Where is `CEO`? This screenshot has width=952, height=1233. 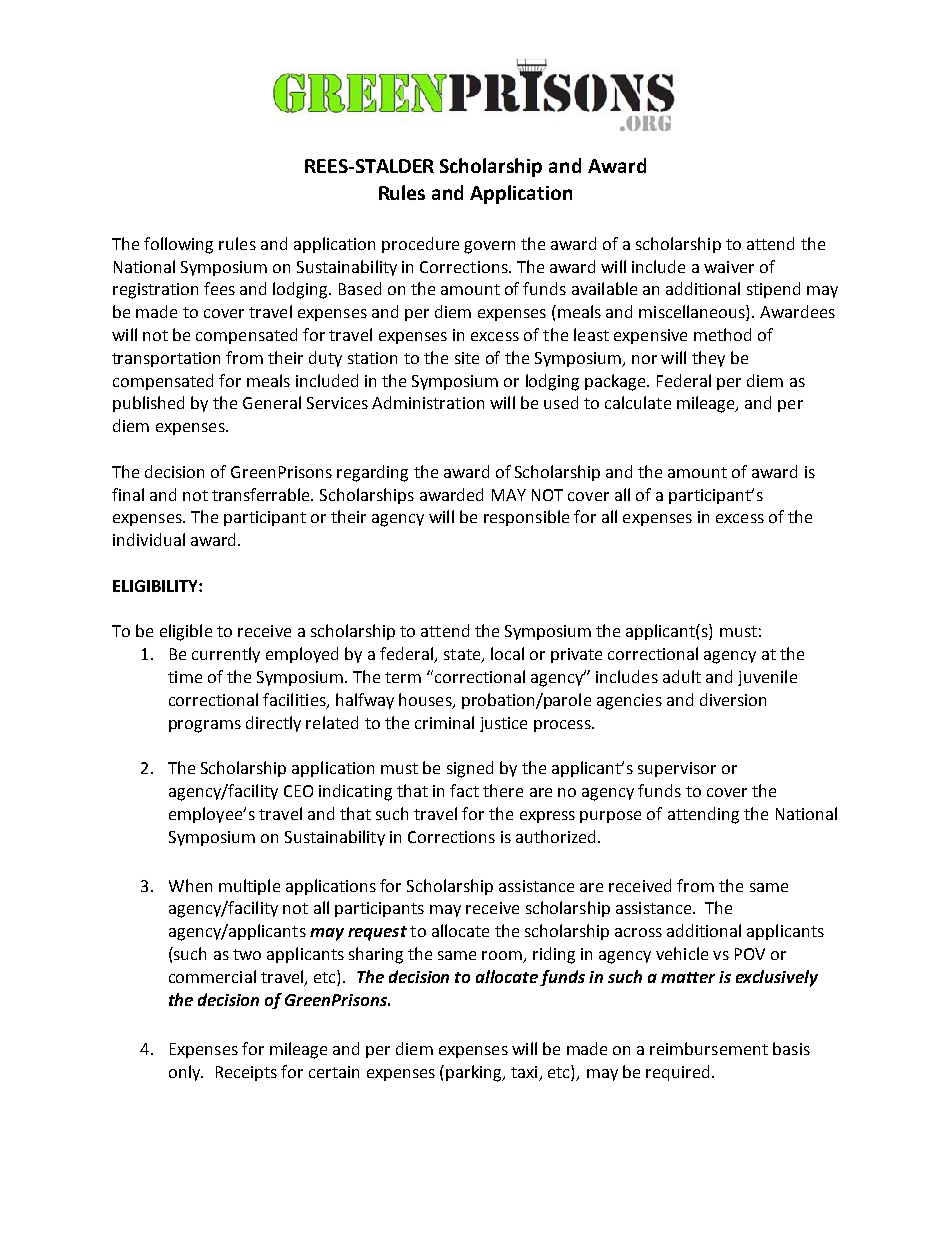
CEO is located at coordinates (298, 791).
